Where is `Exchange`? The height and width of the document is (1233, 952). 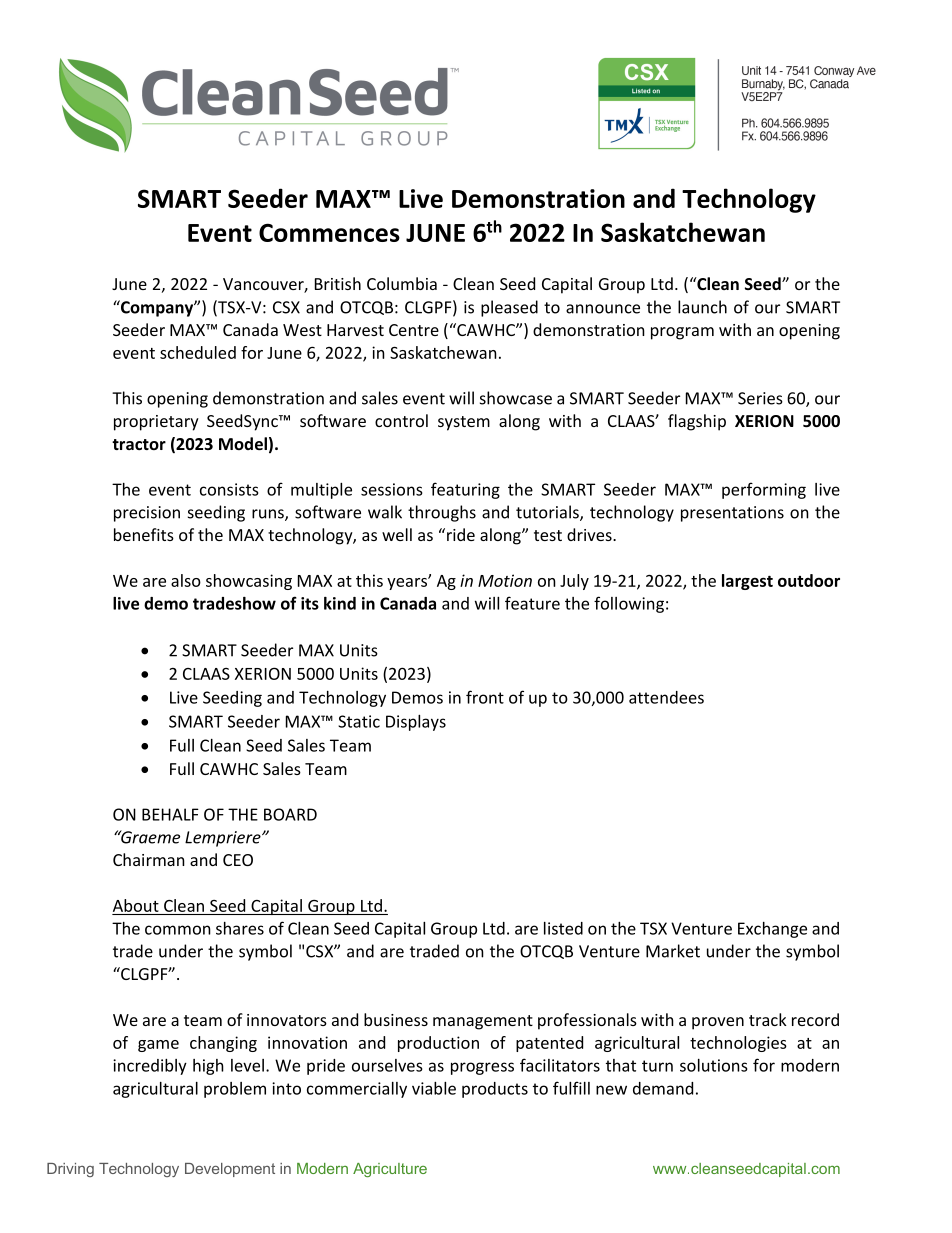
Exchange is located at coordinates (772, 930).
